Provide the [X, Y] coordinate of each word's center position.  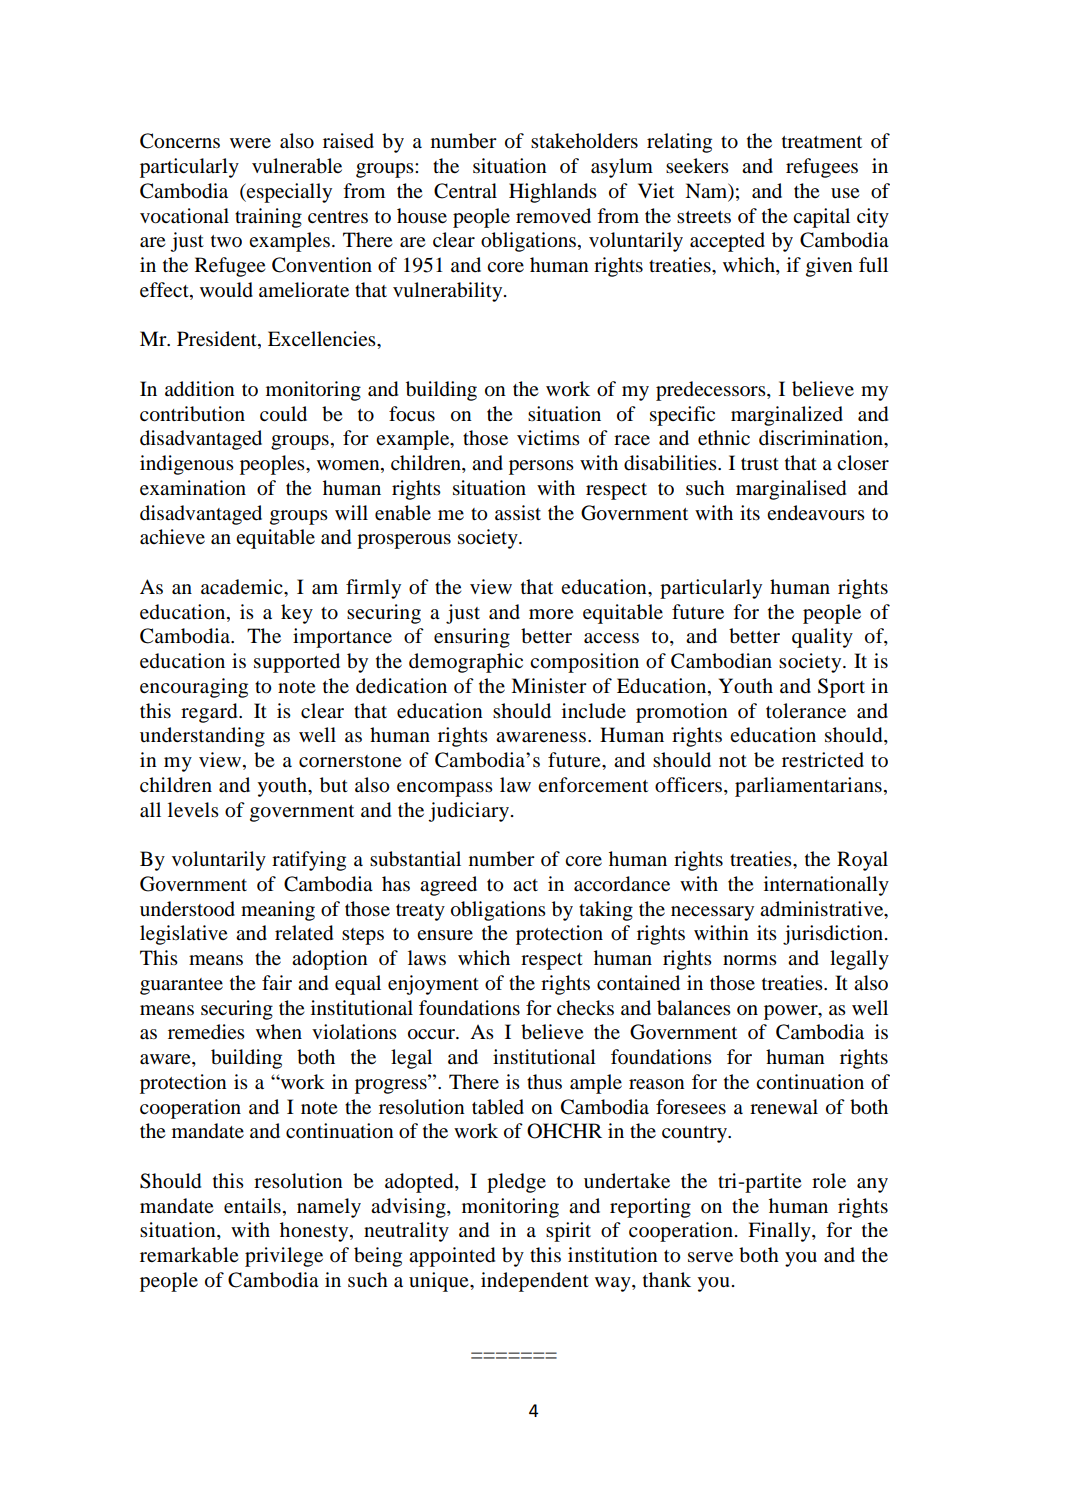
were [250, 143]
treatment [822, 142]
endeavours [816, 513]
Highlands [553, 193]
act [525, 885]
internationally [826, 886]
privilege [284, 1257]
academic [243, 587]
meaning [278, 911]
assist [518, 513]
